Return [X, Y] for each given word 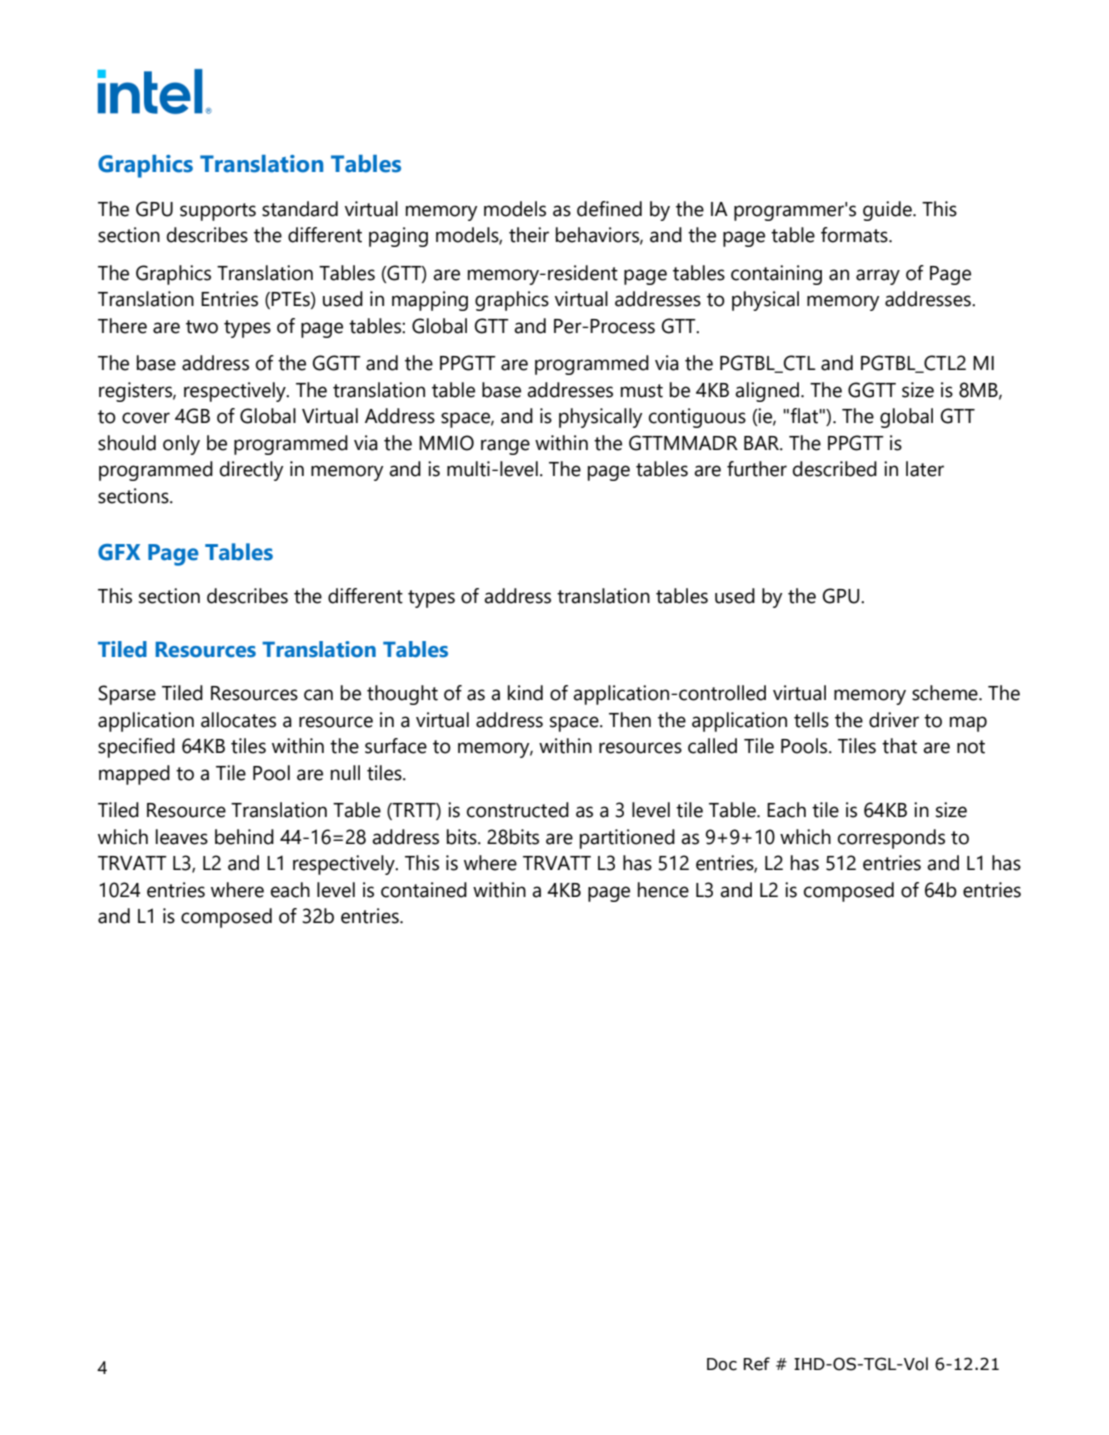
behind [244, 837]
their [529, 235]
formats [855, 235]
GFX [119, 552]
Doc [722, 1364]
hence [663, 890]
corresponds [891, 839]
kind [525, 693]
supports [218, 212]
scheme [946, 693]
